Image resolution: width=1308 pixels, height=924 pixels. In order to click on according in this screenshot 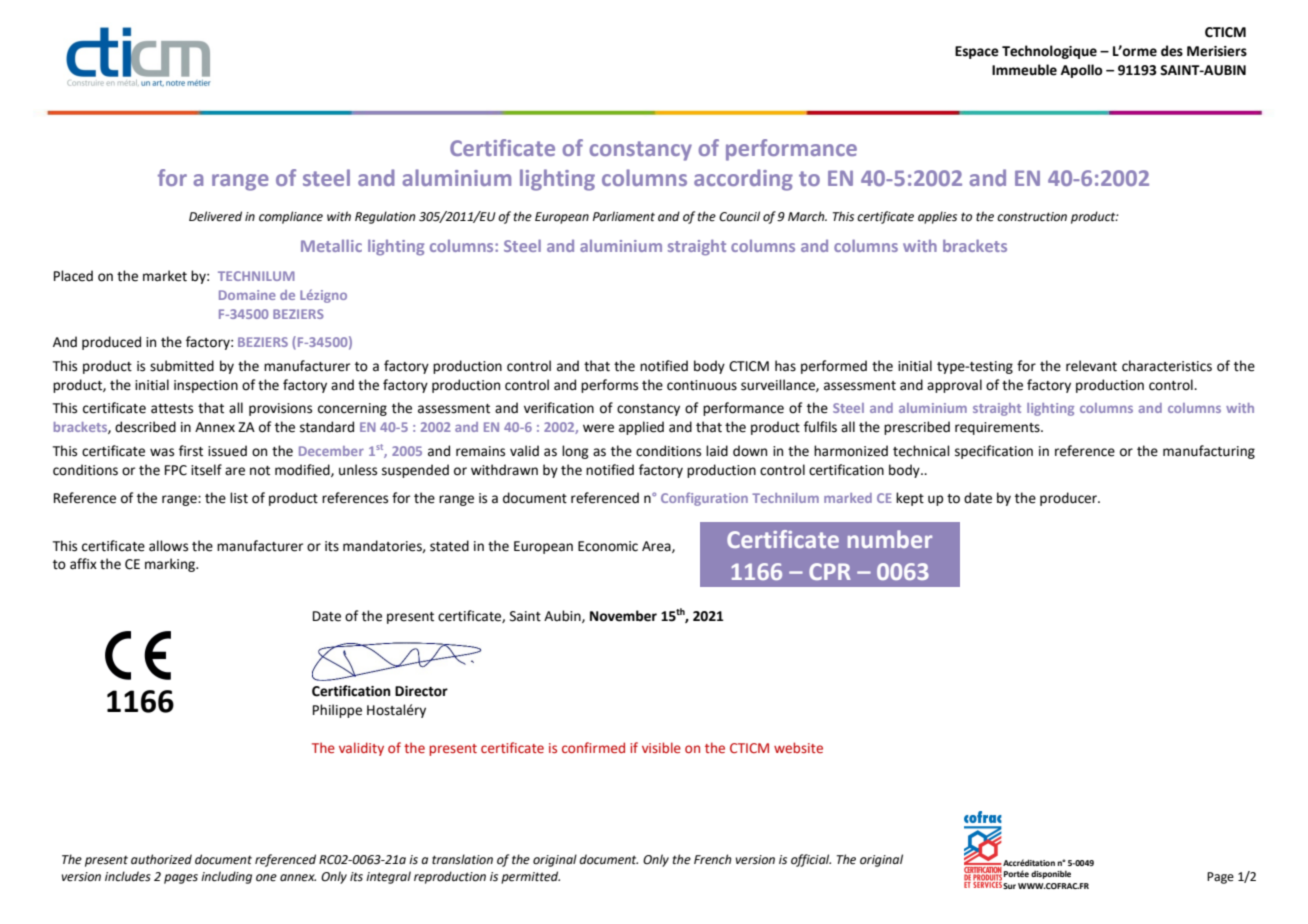, I will do `click(743, 180)`.
